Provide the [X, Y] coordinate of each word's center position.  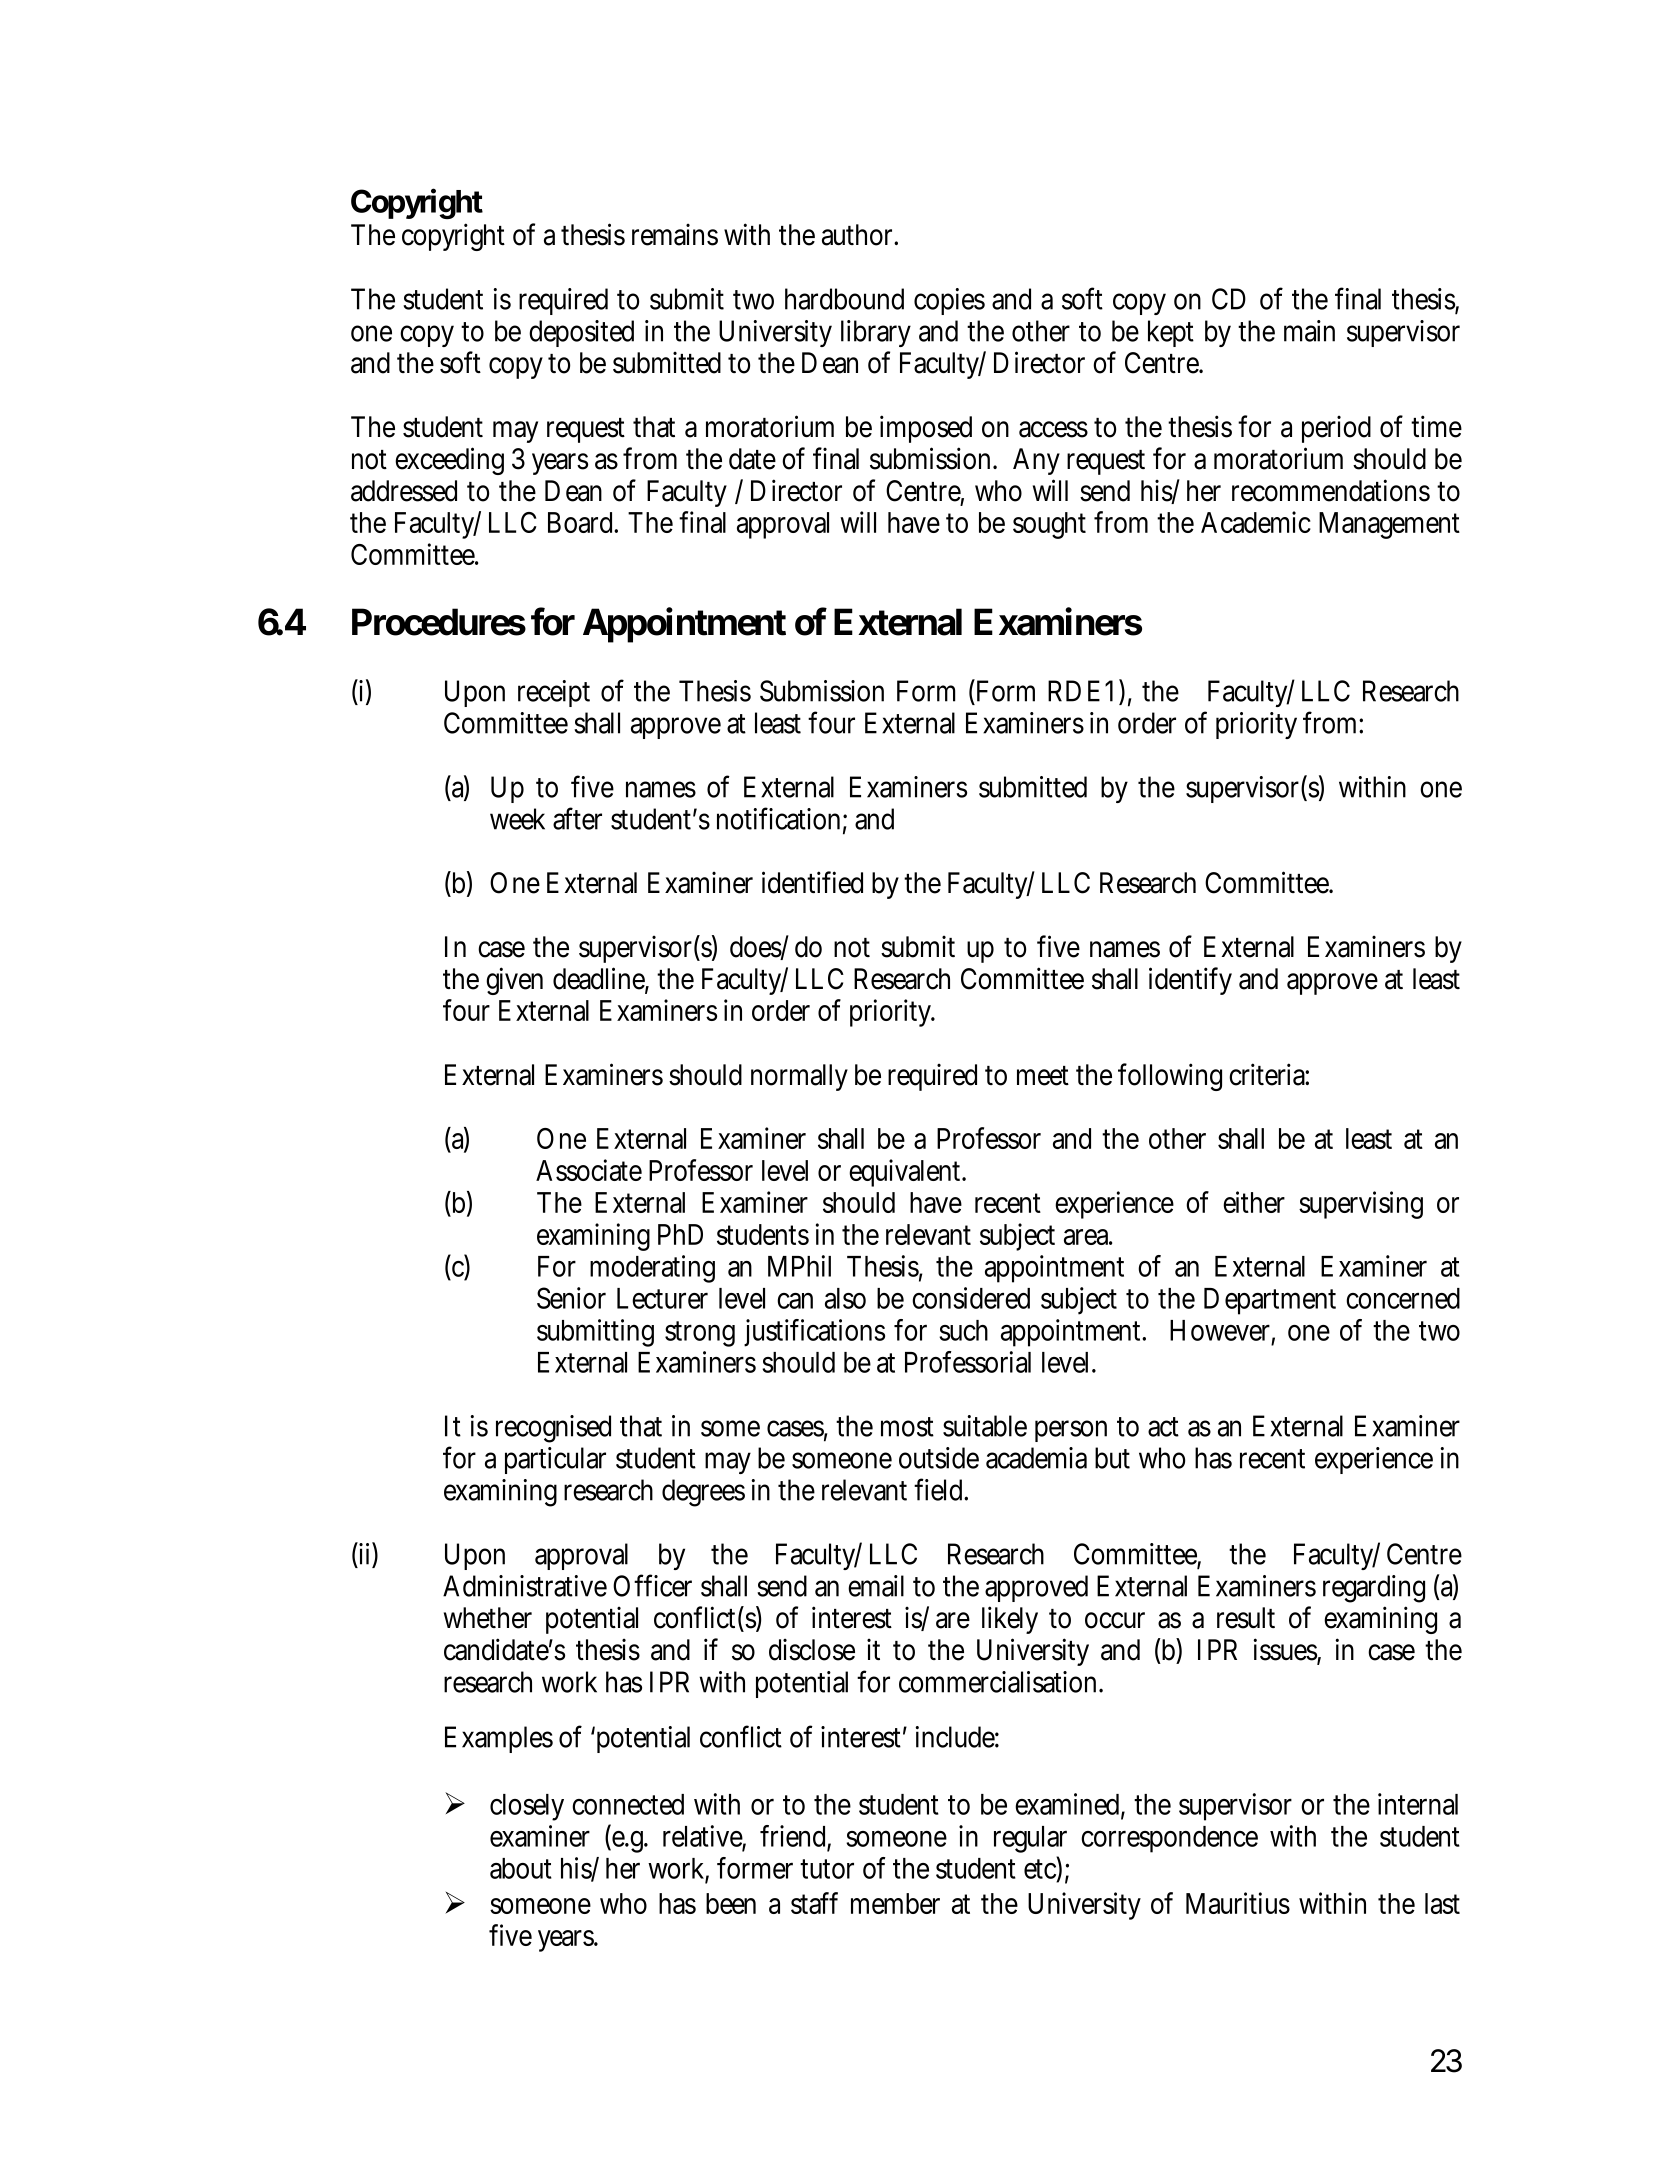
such [963, 1330]
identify [1190, 981]
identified [812, 882]
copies [949, 301]
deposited [581, 333]
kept [1171, 333]
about [521, 1868]
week [517, 819]
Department [1270, 1301]
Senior [571, 1298]
